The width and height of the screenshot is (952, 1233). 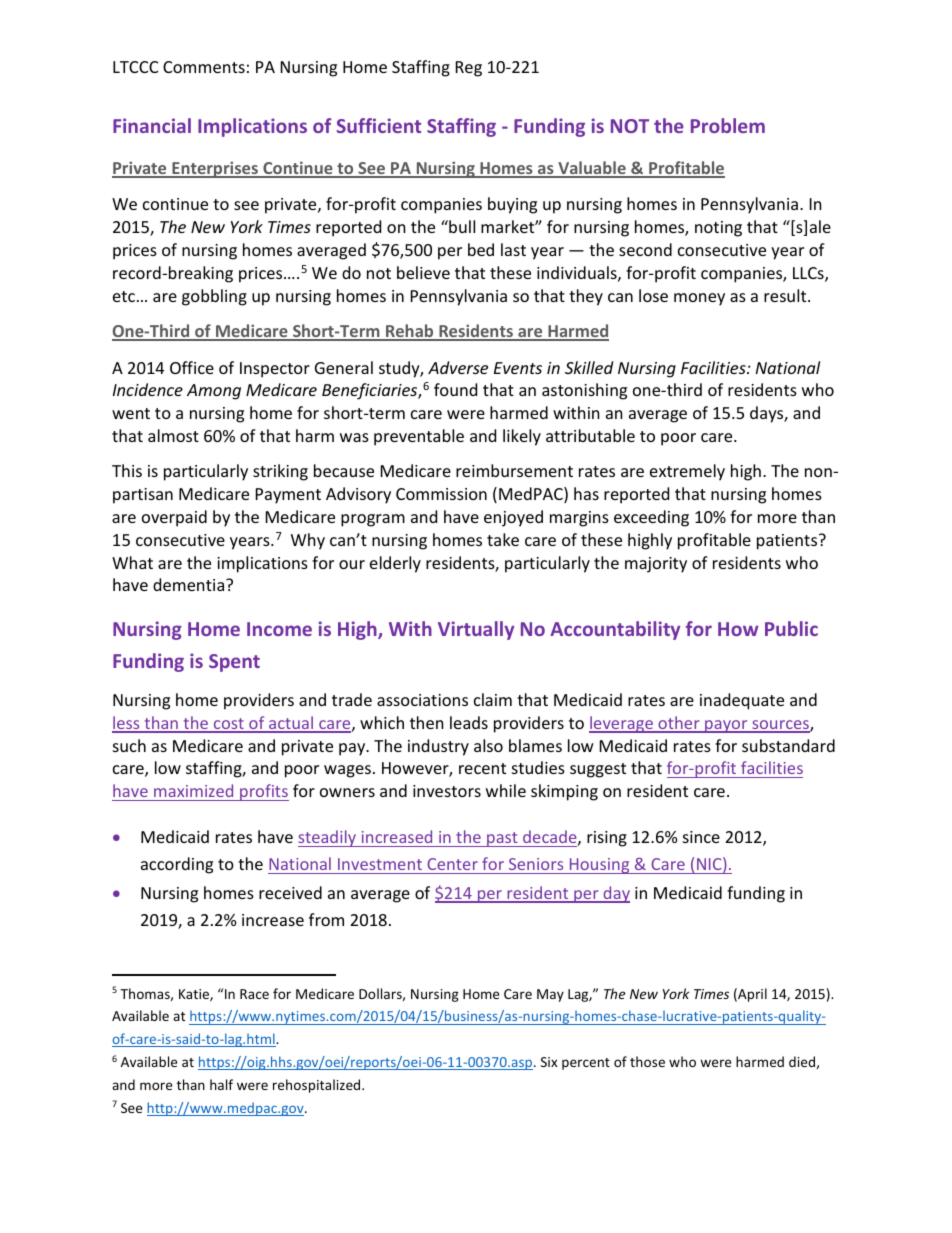 I want to click on those, so click(x=647, y=1061).
